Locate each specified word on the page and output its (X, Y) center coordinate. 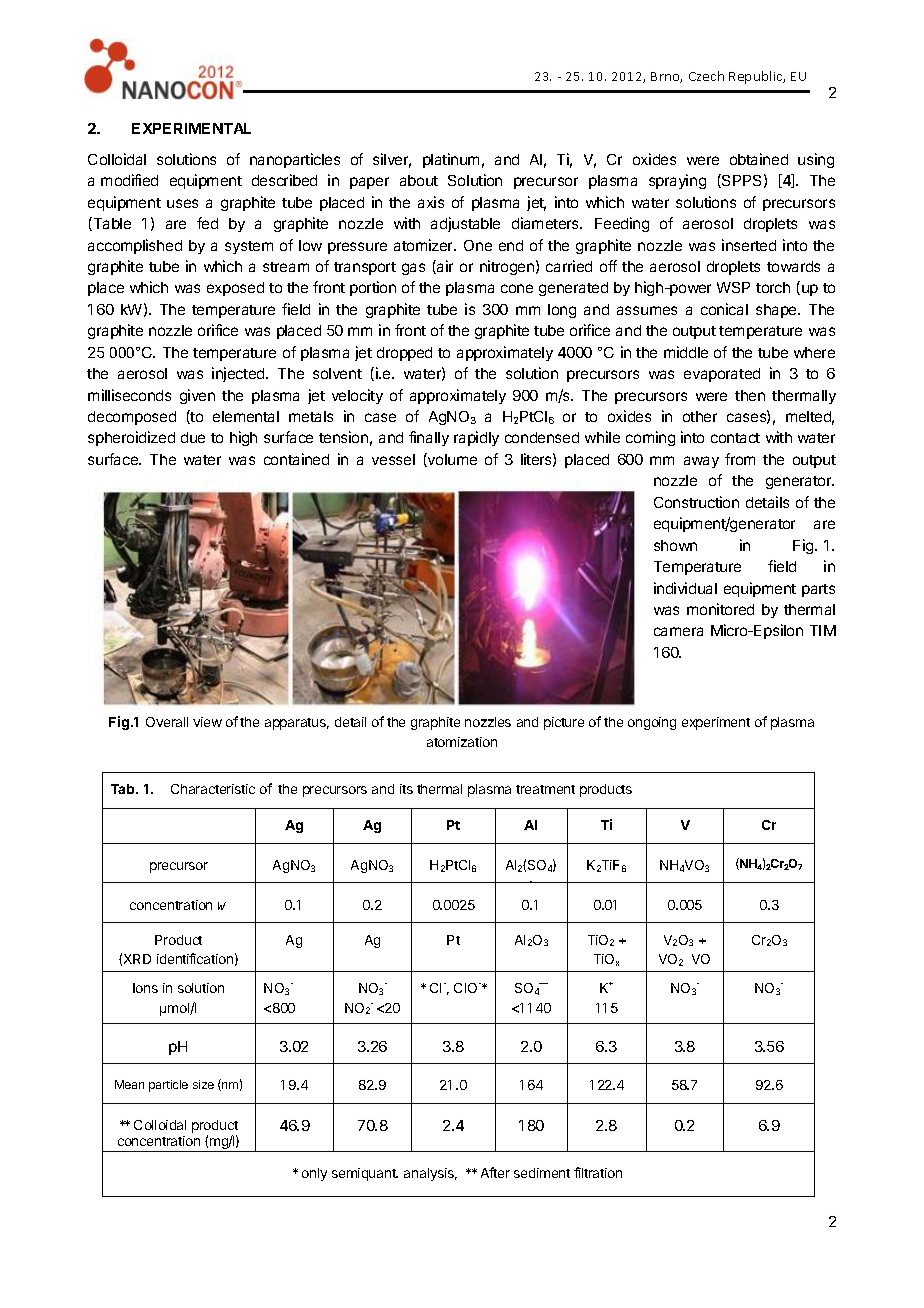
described (284, 180)
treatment (545, 789)
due (193, 437)
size (203, 1084)
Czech (706, 76)
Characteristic (213, 789)
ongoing (652, 723)
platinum (451, 160)
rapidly (476, 438)
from (740, 459)
